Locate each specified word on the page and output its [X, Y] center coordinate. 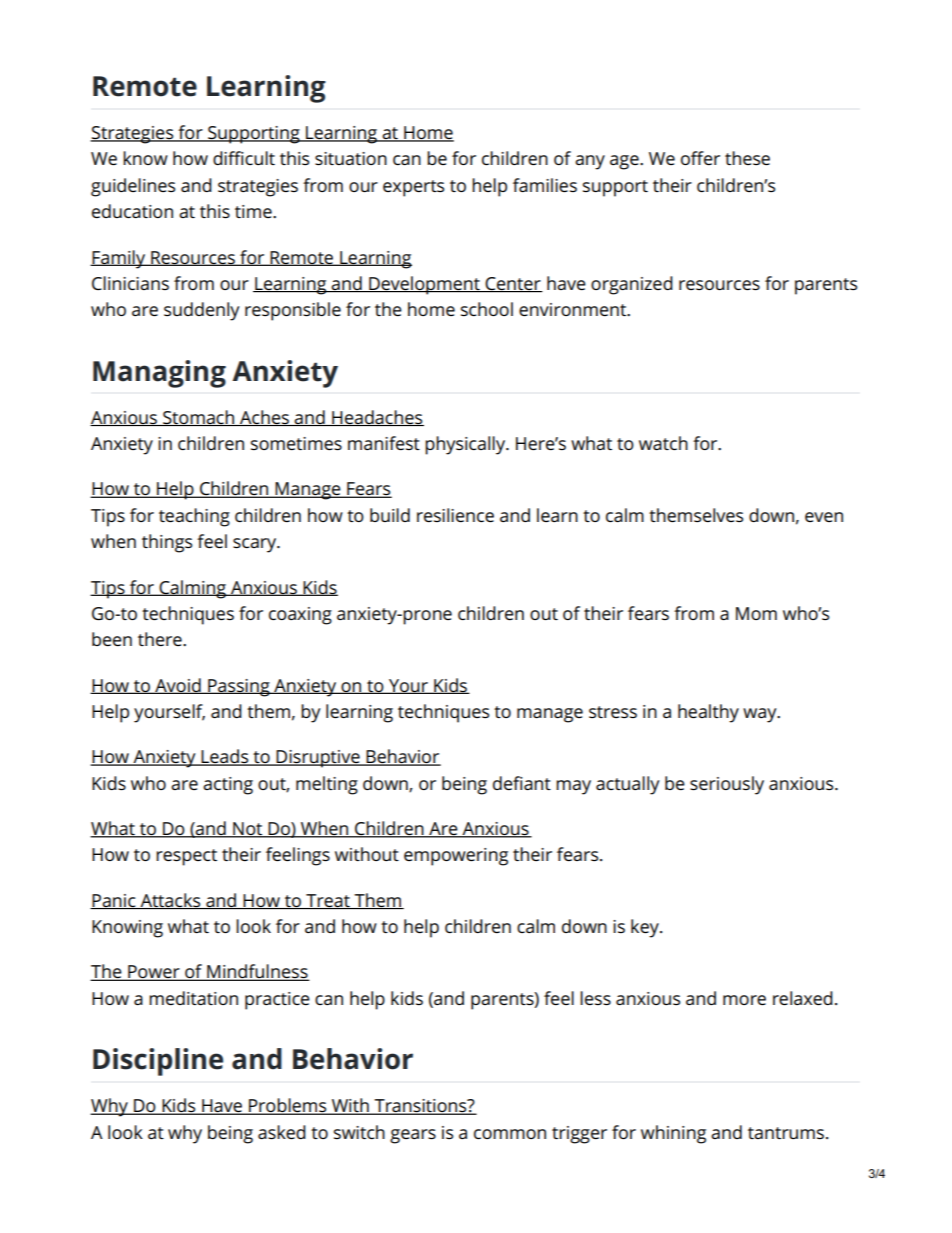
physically [466, 445]
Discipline [158, 1062]
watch [663, 443]
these [747, 158]
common [510, 1134]
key [646, 928]
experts [413, 188]
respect [186, 857]
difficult [244, 158]
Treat [328, 901]
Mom [756, 613]
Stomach [199, 418]
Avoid [178, 686]
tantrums [787, 1133]
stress [613, 712]
